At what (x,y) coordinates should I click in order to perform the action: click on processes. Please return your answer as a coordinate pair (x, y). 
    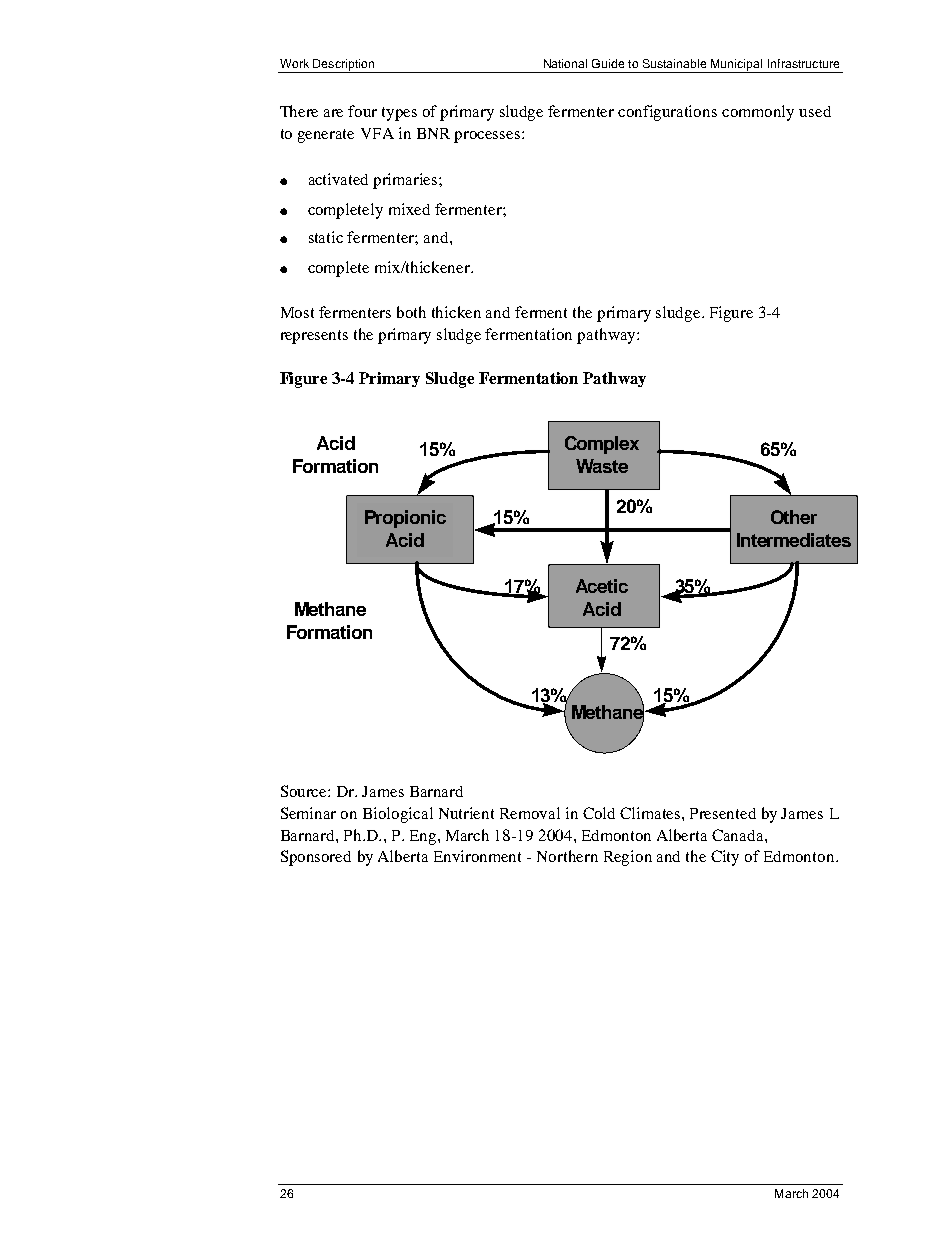
    Looking at the image, I should click on (488, 137).
